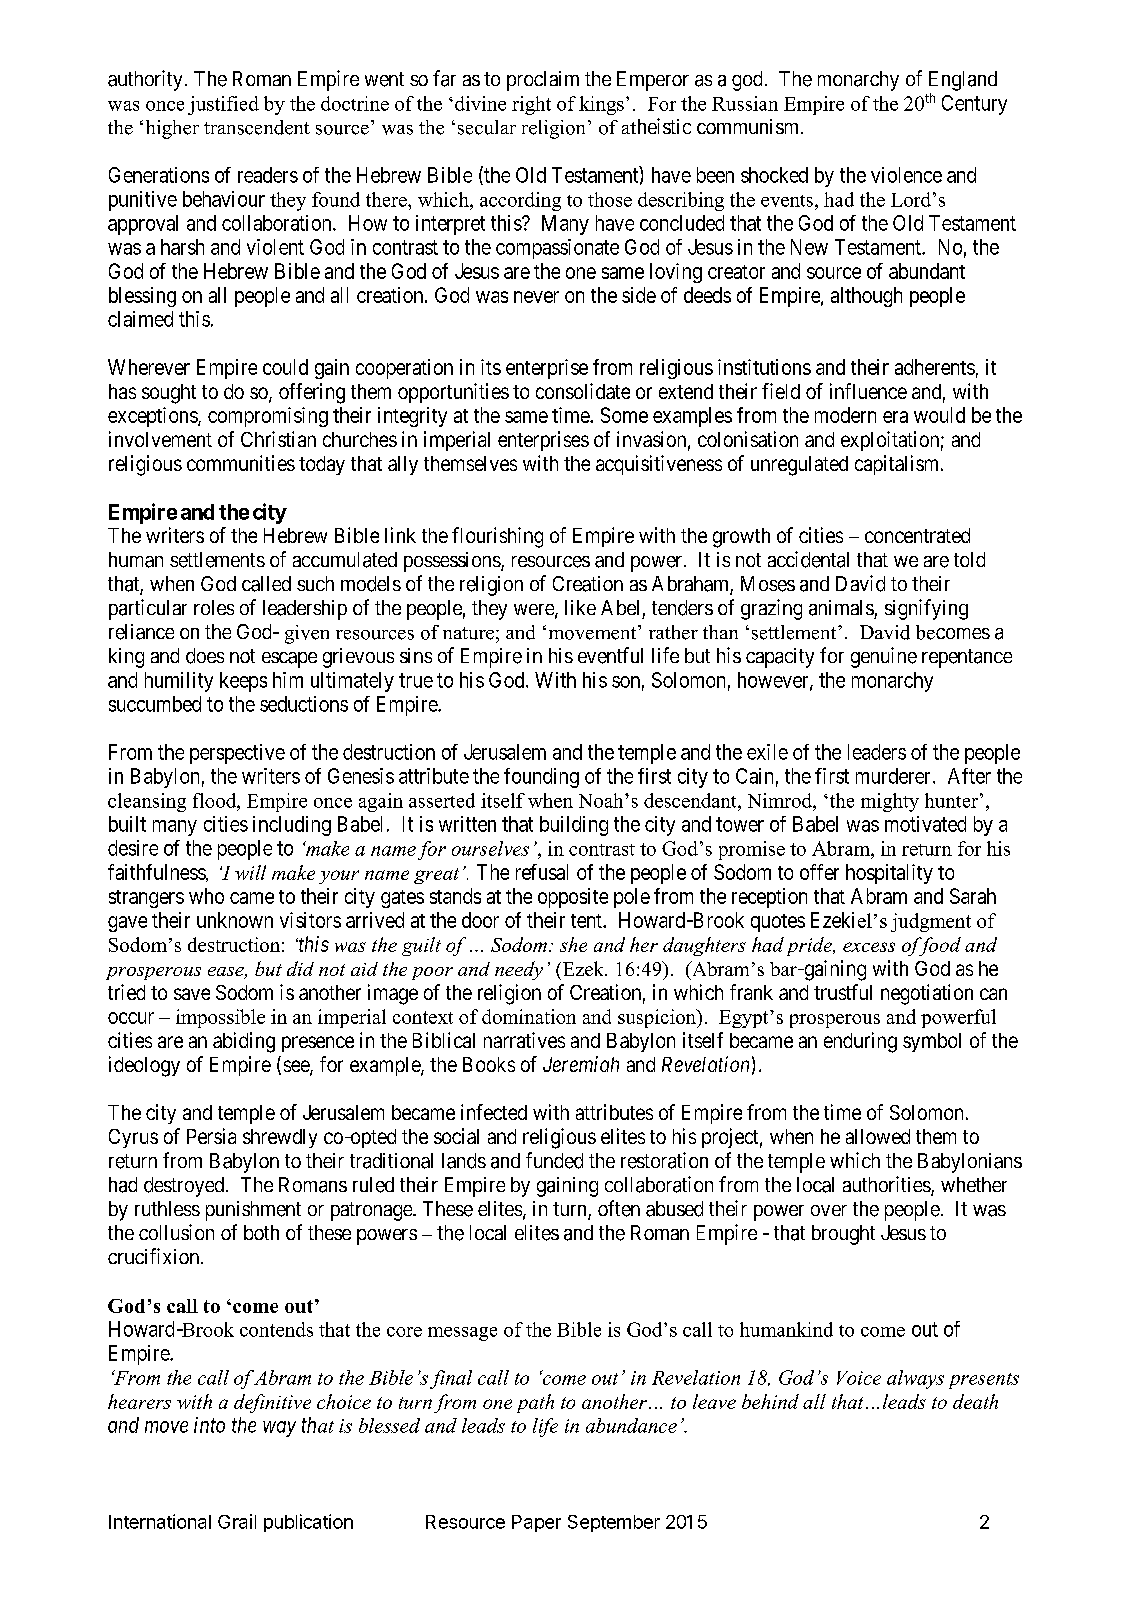  What do you see at coordinates (906, 175) in the document?
I see `violence` at bounding box center [906, 175].
